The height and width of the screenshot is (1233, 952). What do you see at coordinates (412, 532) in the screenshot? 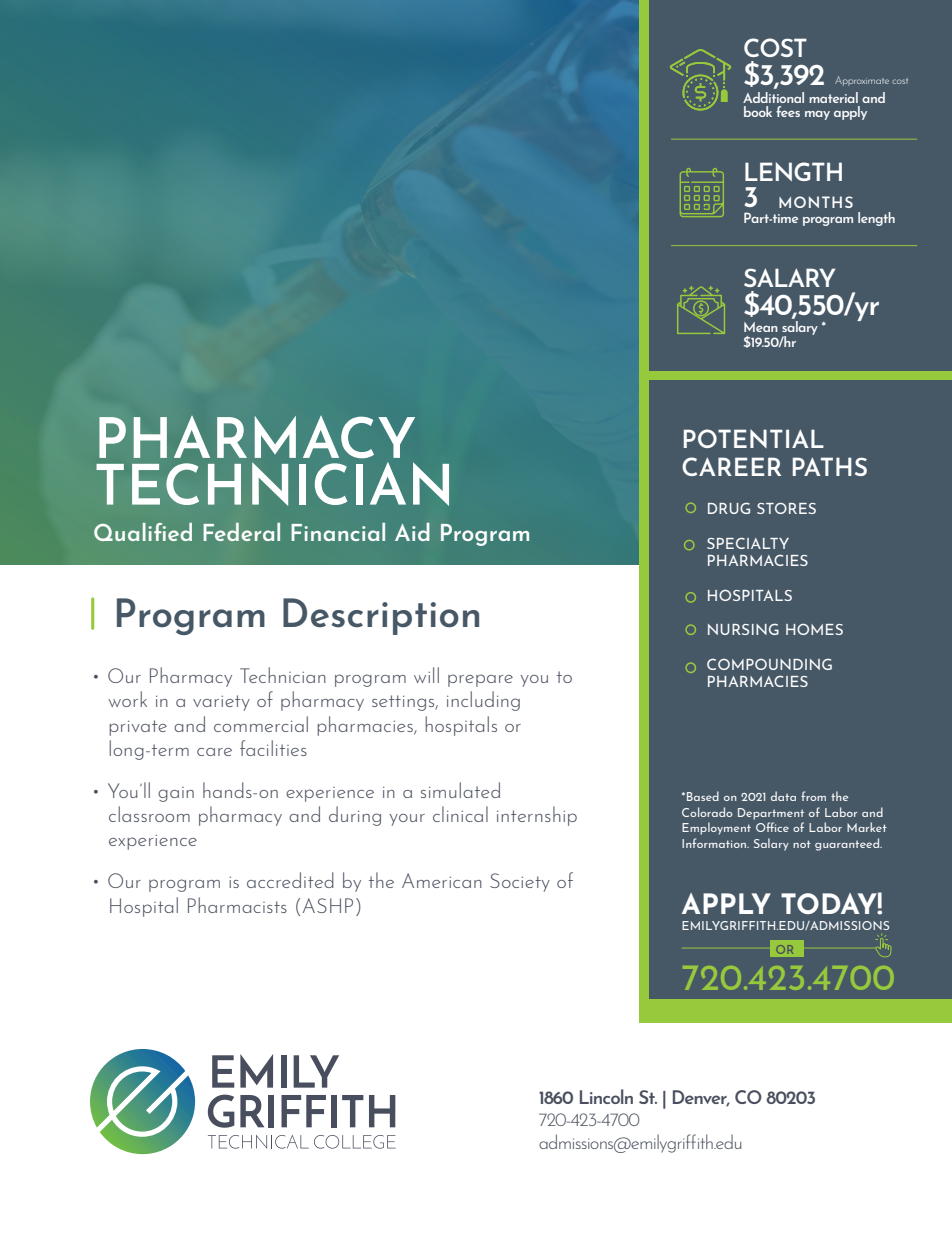
I see `Aid` at bounding box center [412, 532].
